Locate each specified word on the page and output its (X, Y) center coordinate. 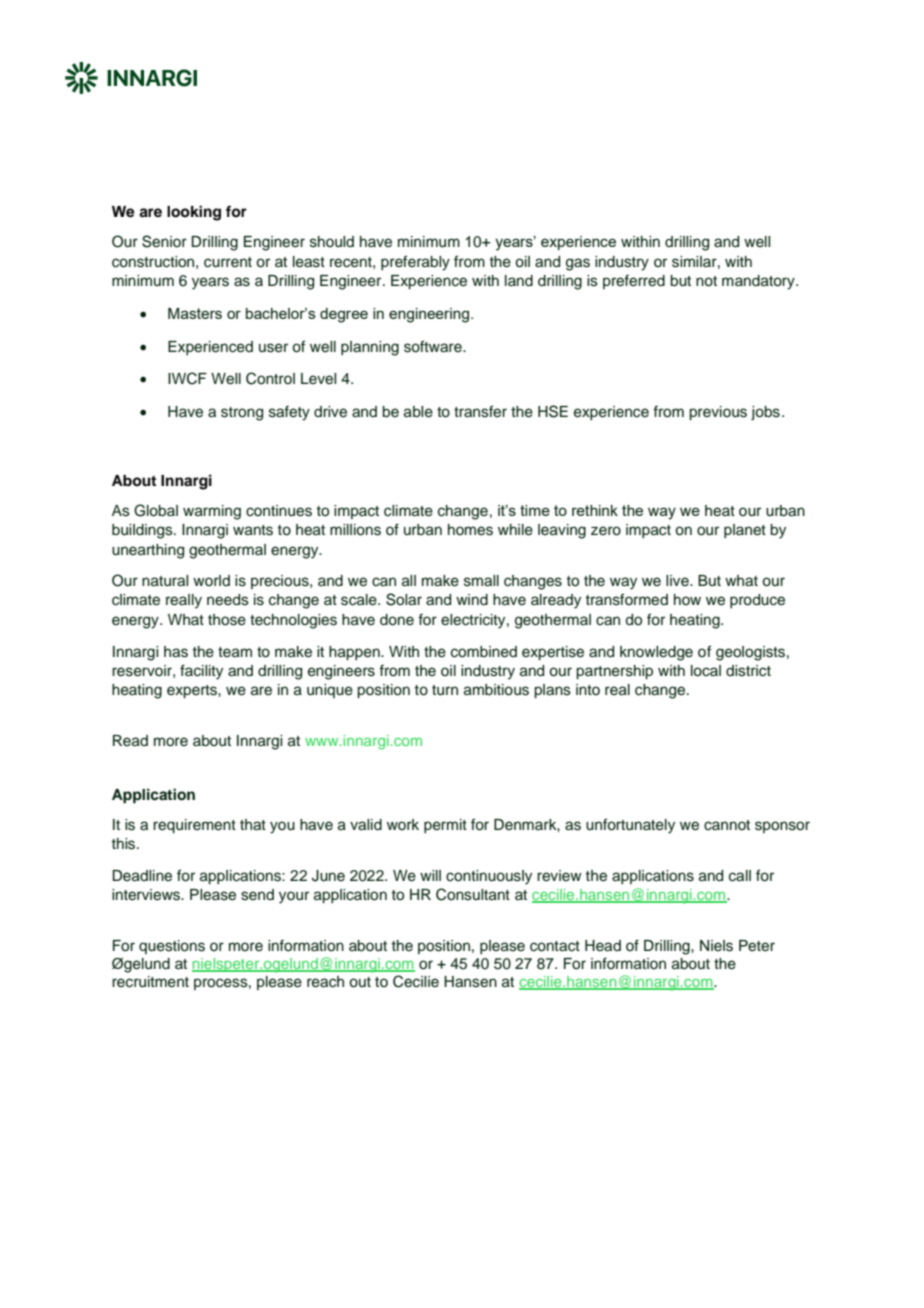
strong (242, 414)
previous (718, 413)
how (687, 599)
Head (603, 946)
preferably (415, 263)
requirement (194, 826)
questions (172, 947)
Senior (164, 241)
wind (472, 600)
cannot (727, 825)
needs (228, 600)
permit (445, 826)
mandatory (759, 282)
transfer (480, 411)
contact (555, 946)
